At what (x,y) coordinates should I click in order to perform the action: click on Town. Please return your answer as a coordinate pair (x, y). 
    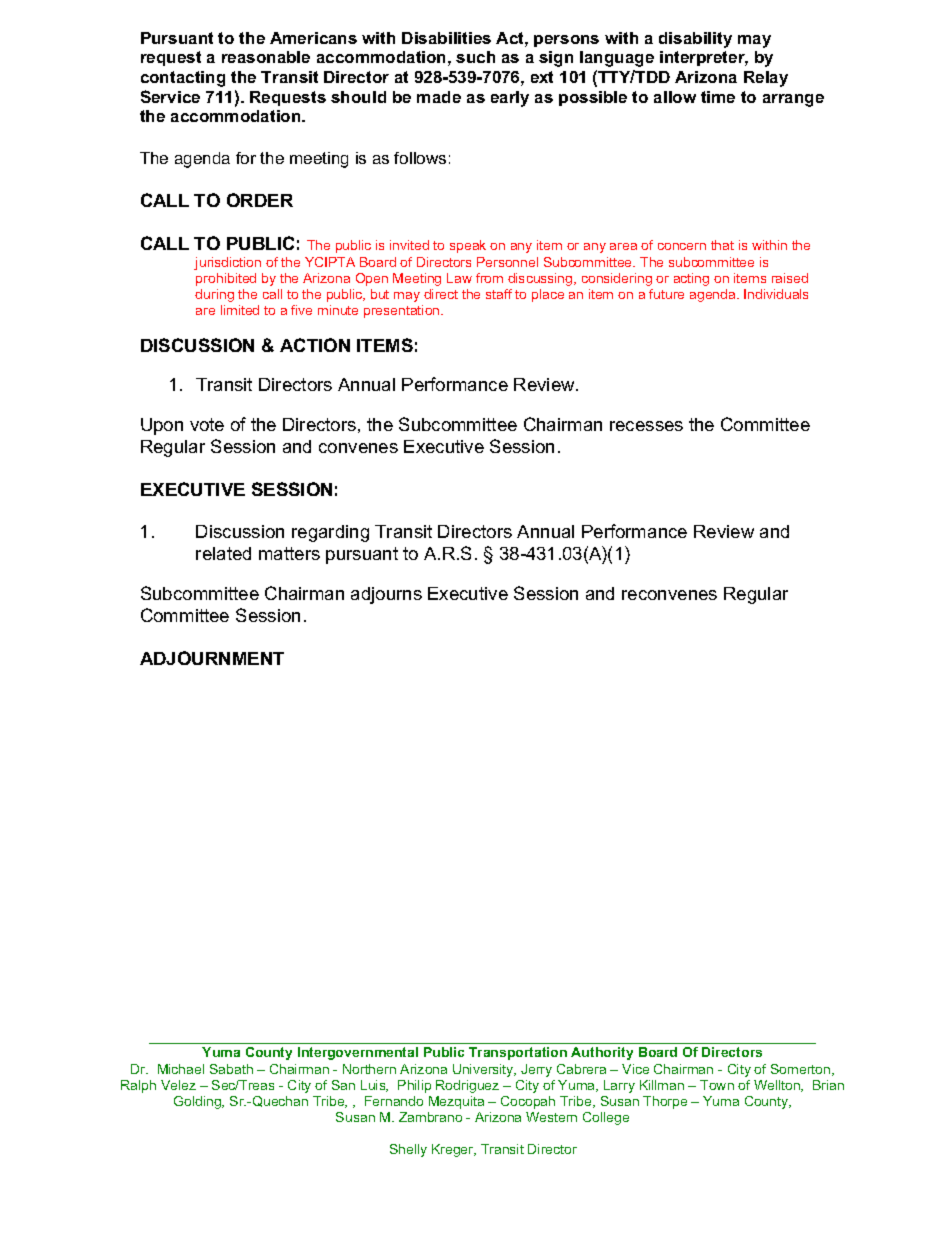
    Looking at the image, I should click on (717, 1085).
